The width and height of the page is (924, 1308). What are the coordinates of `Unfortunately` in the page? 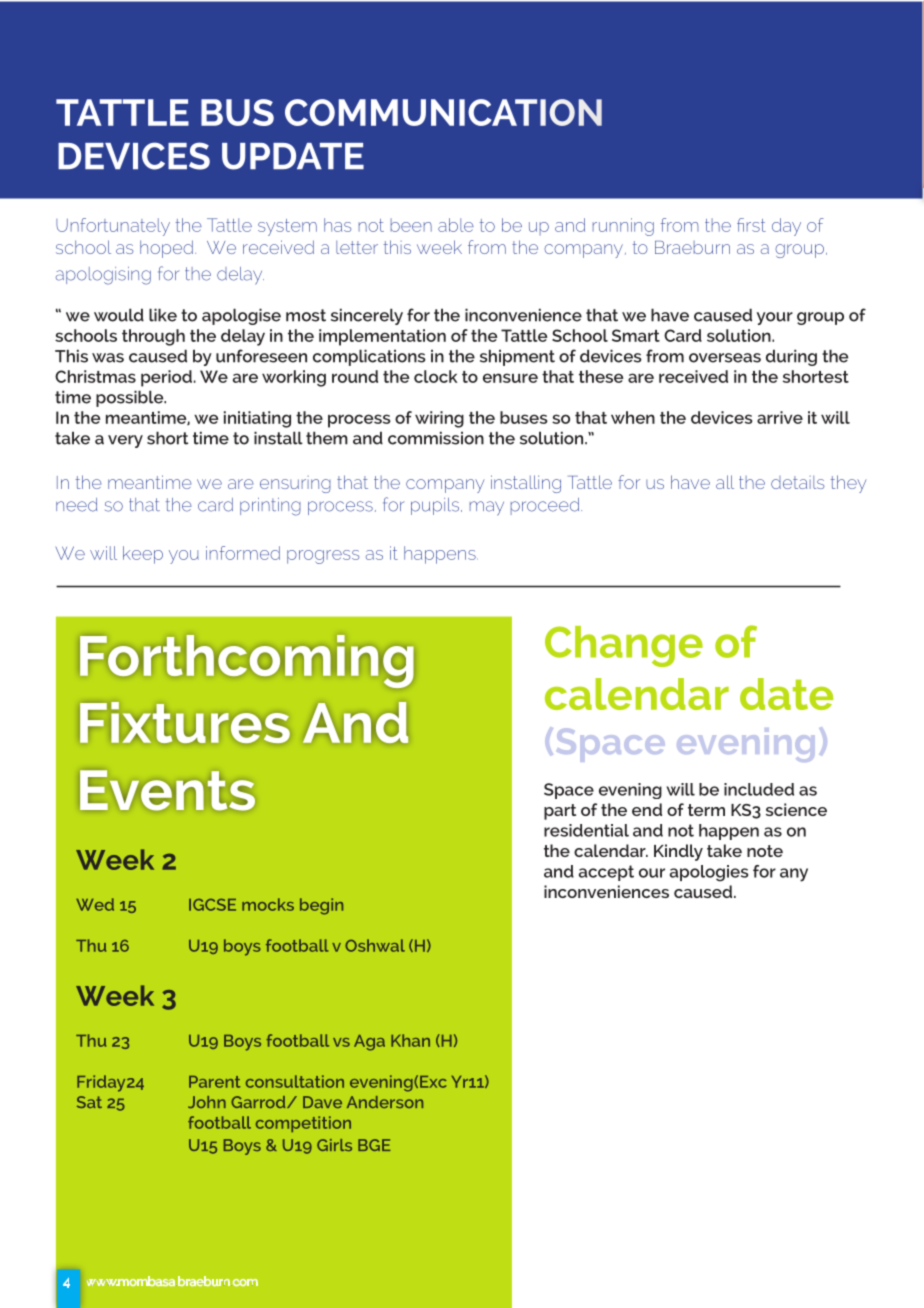 It's located at (113, 227).
